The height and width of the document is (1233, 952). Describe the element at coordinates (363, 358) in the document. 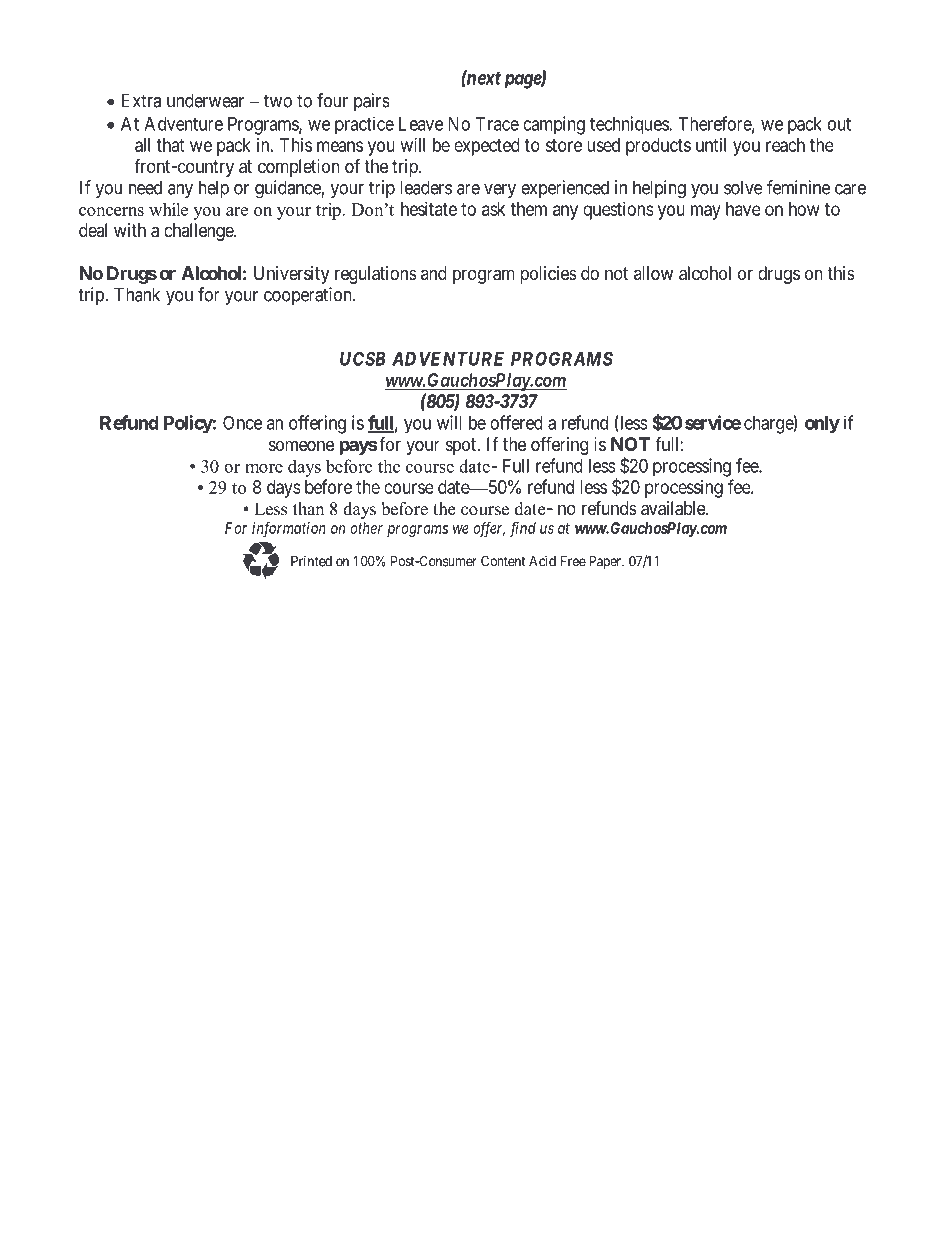

I see `UCSB` at that location.
